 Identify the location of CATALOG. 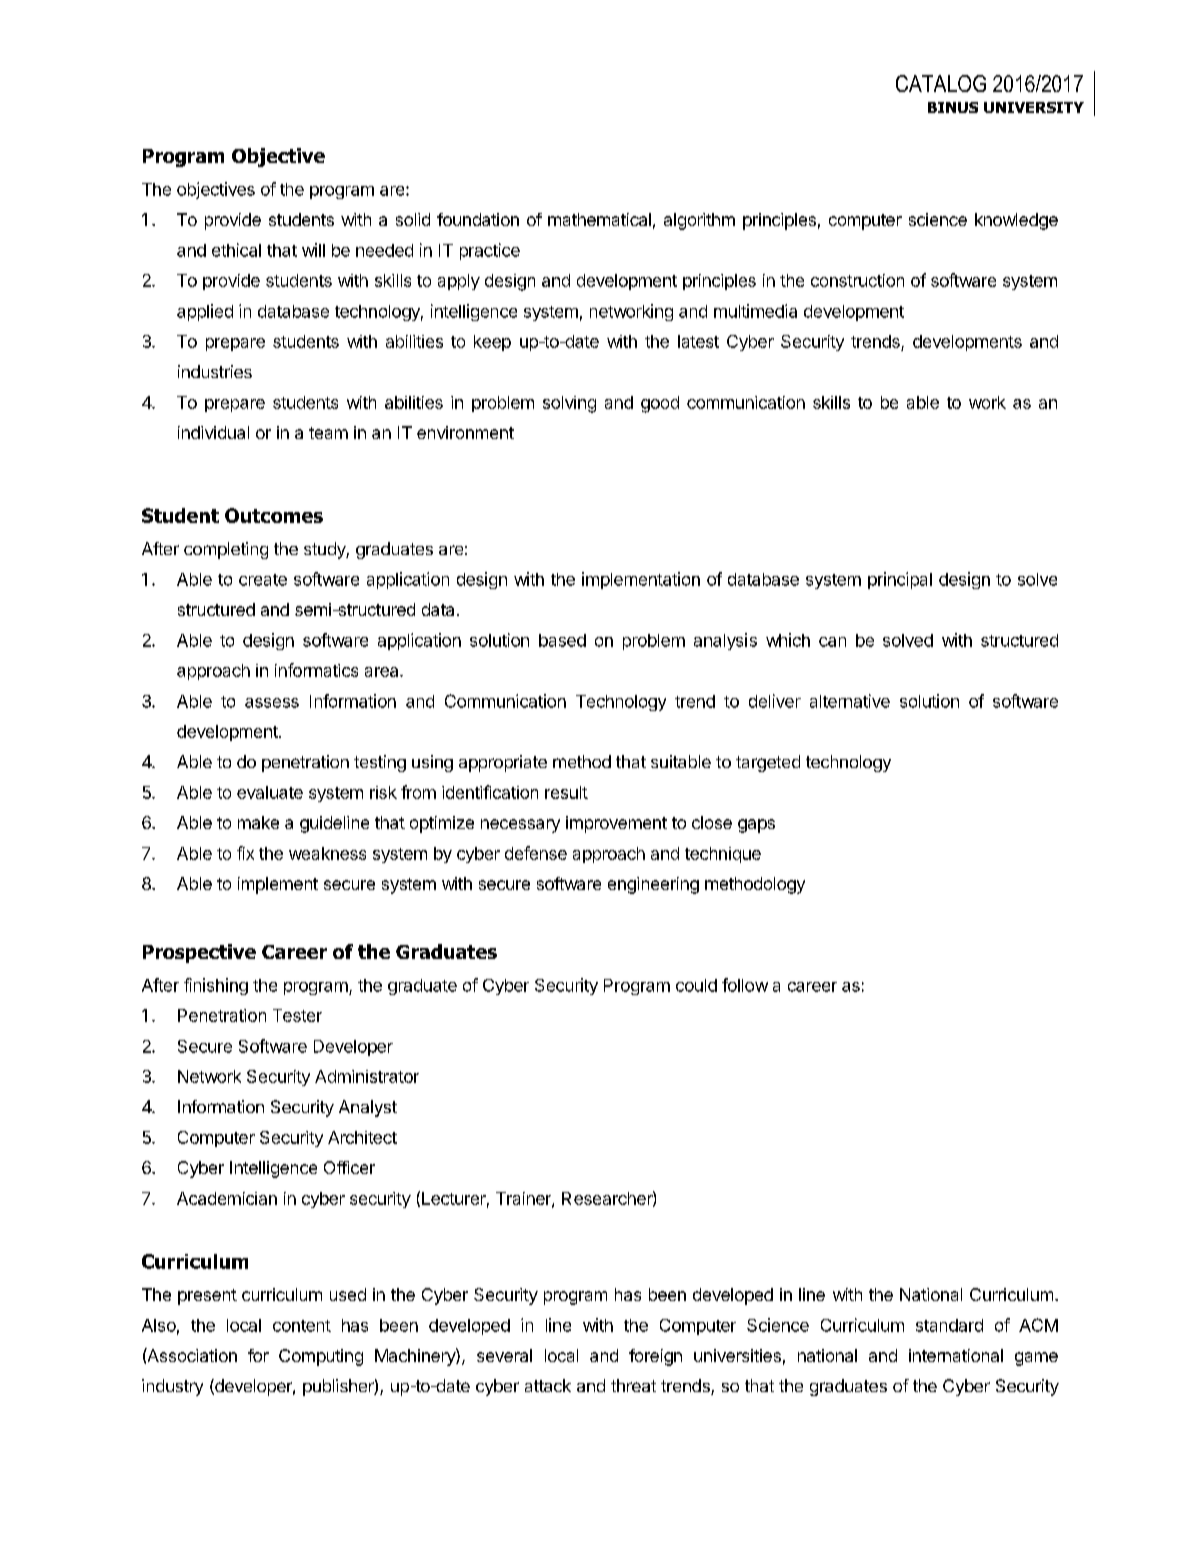
(941, 83).
